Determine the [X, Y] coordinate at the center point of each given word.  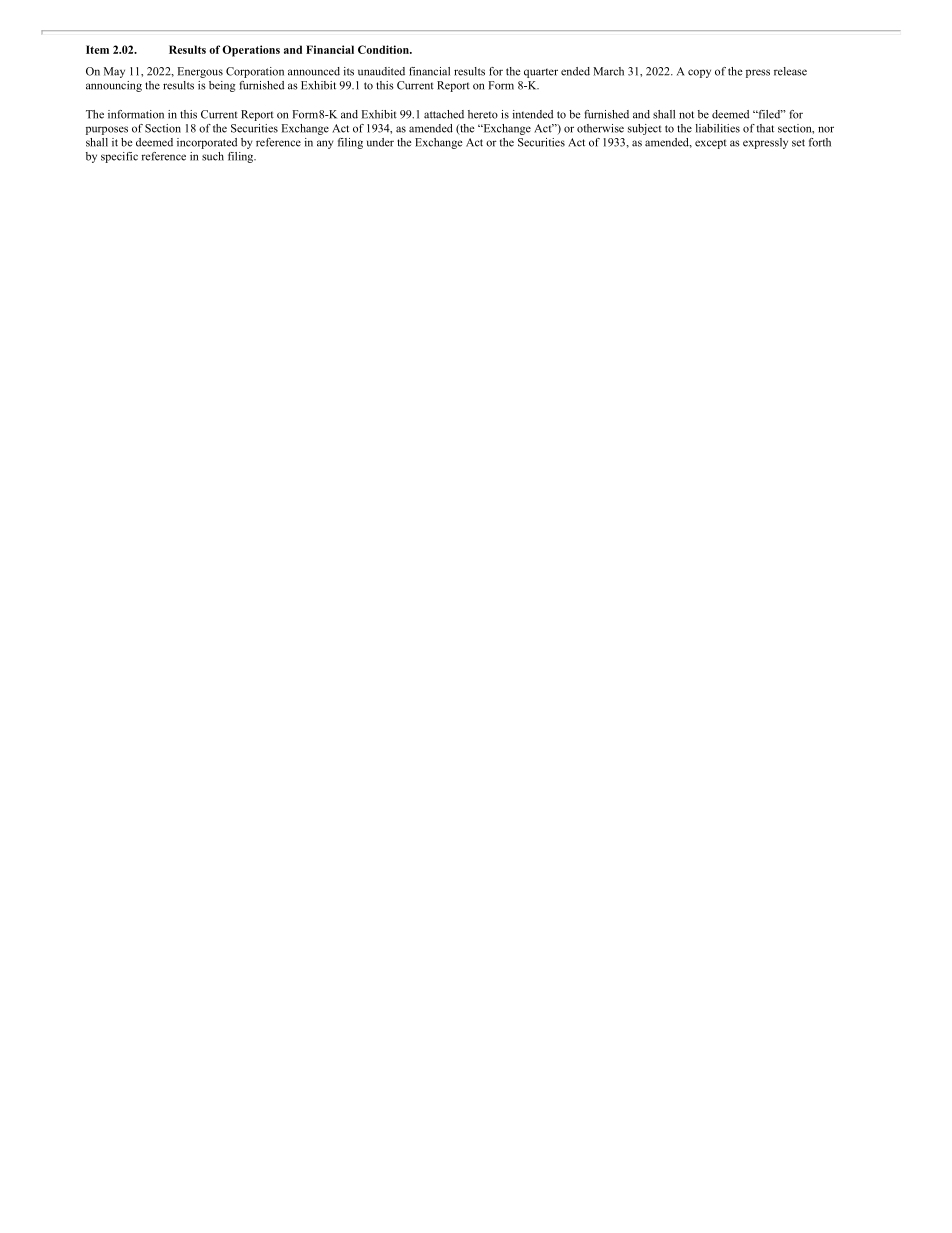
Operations [251, 51]
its [349, 71]
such [213, 156]
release [790, 71]
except [711, 144]
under [380, 142]
